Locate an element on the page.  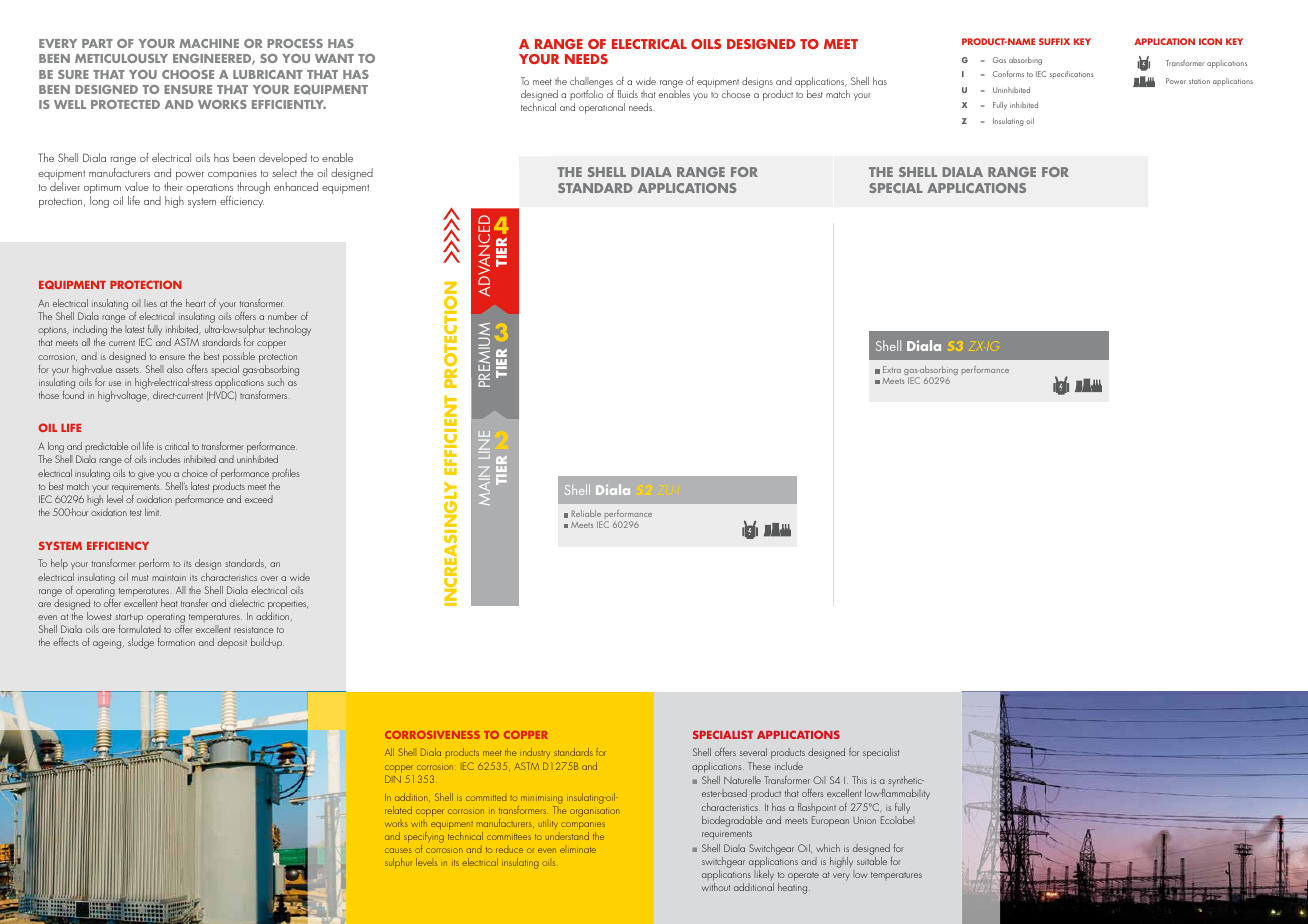
specifications is located at coordinates (1072, 75).
